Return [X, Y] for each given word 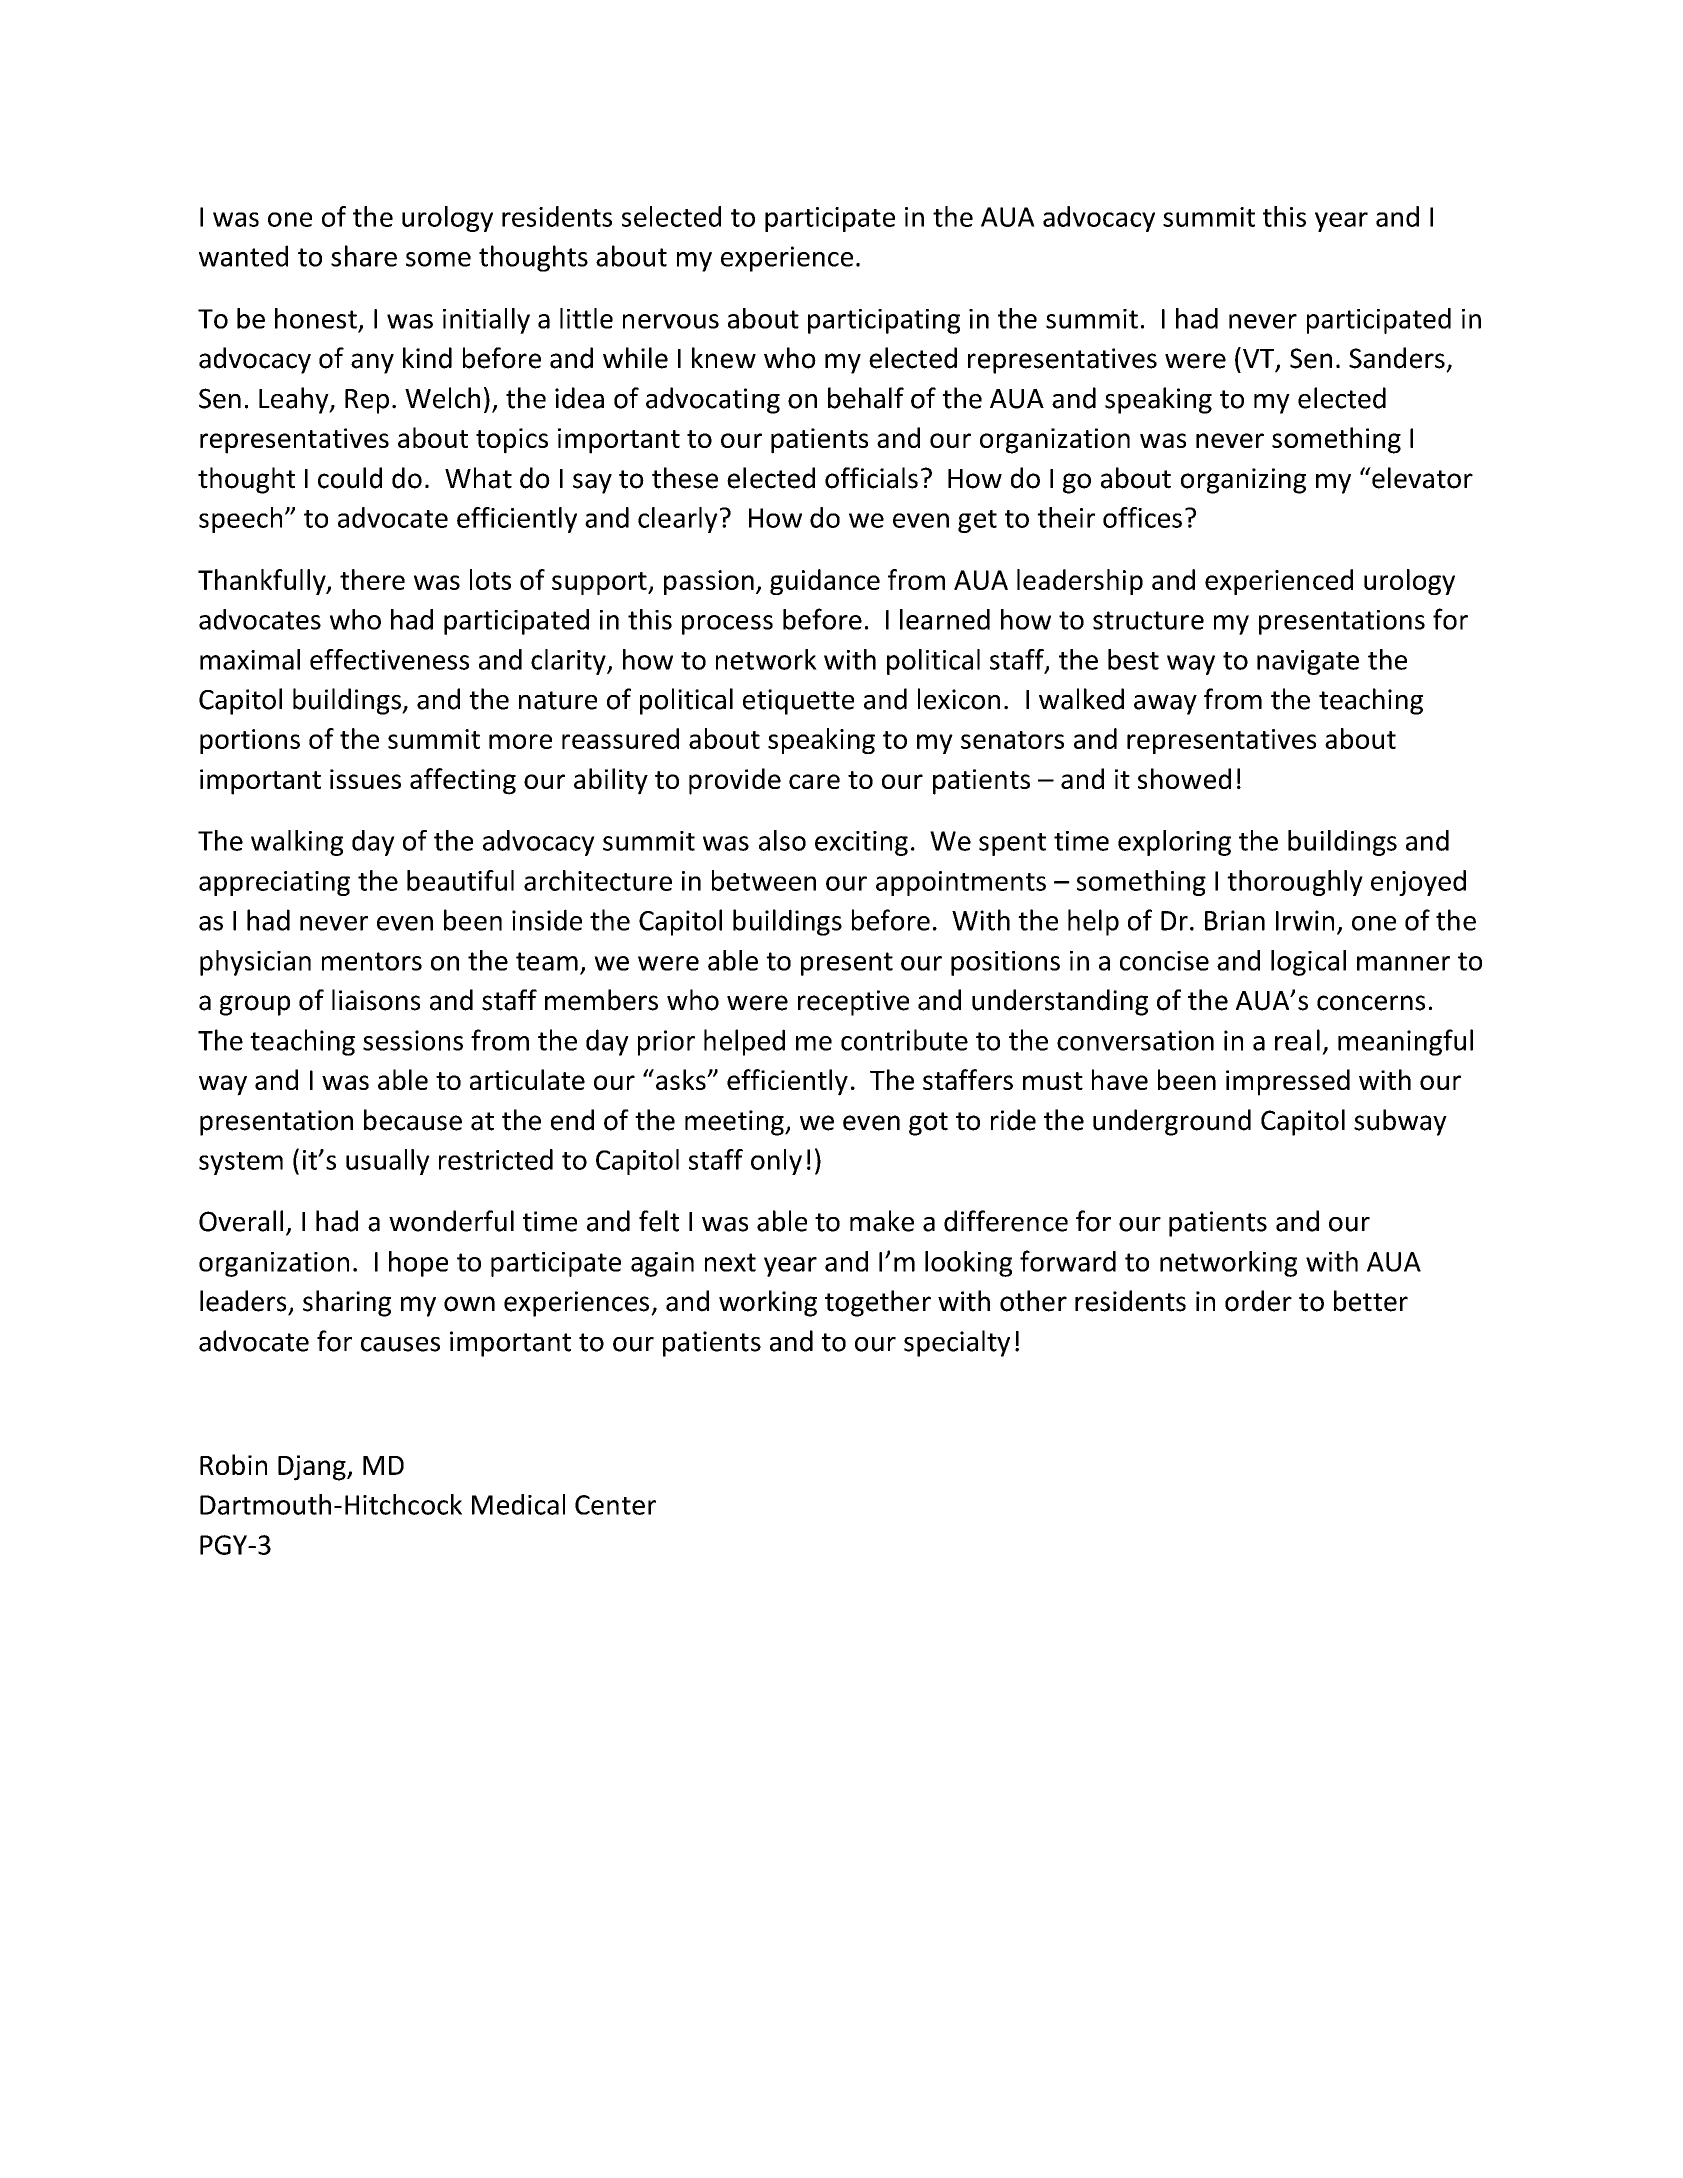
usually [388, 1162]
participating [884, 321]
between [764, 880]
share [364, 256]
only [776, 1162]
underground [1172, 1122]
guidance [825, 582]
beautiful [460, 880]
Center [615, 1505]
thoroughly [1295, 883]
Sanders [1397, 358]
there [372, 579]
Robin [233, 1464]
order [1258, 1301]
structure [1148, 620]
